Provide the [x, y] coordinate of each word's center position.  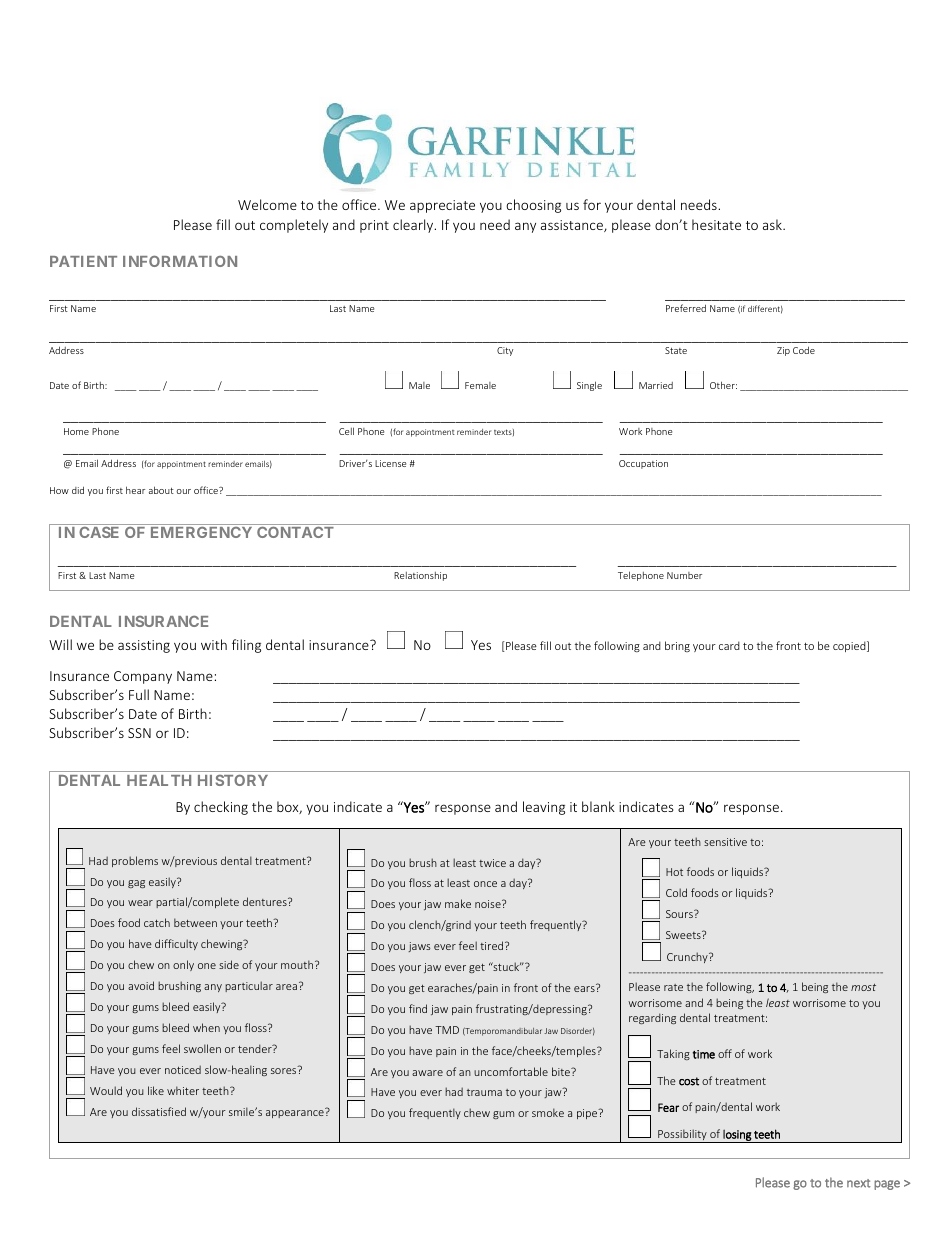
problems [135, 861]
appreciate [442, 206]
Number [684, 575]
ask [773, 224]
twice [492, 863]
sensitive [725, 842]
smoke [548, 1112]
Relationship [420, 576]
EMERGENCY [201, 532]
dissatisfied [159, 1111]
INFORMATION [180, 261]
